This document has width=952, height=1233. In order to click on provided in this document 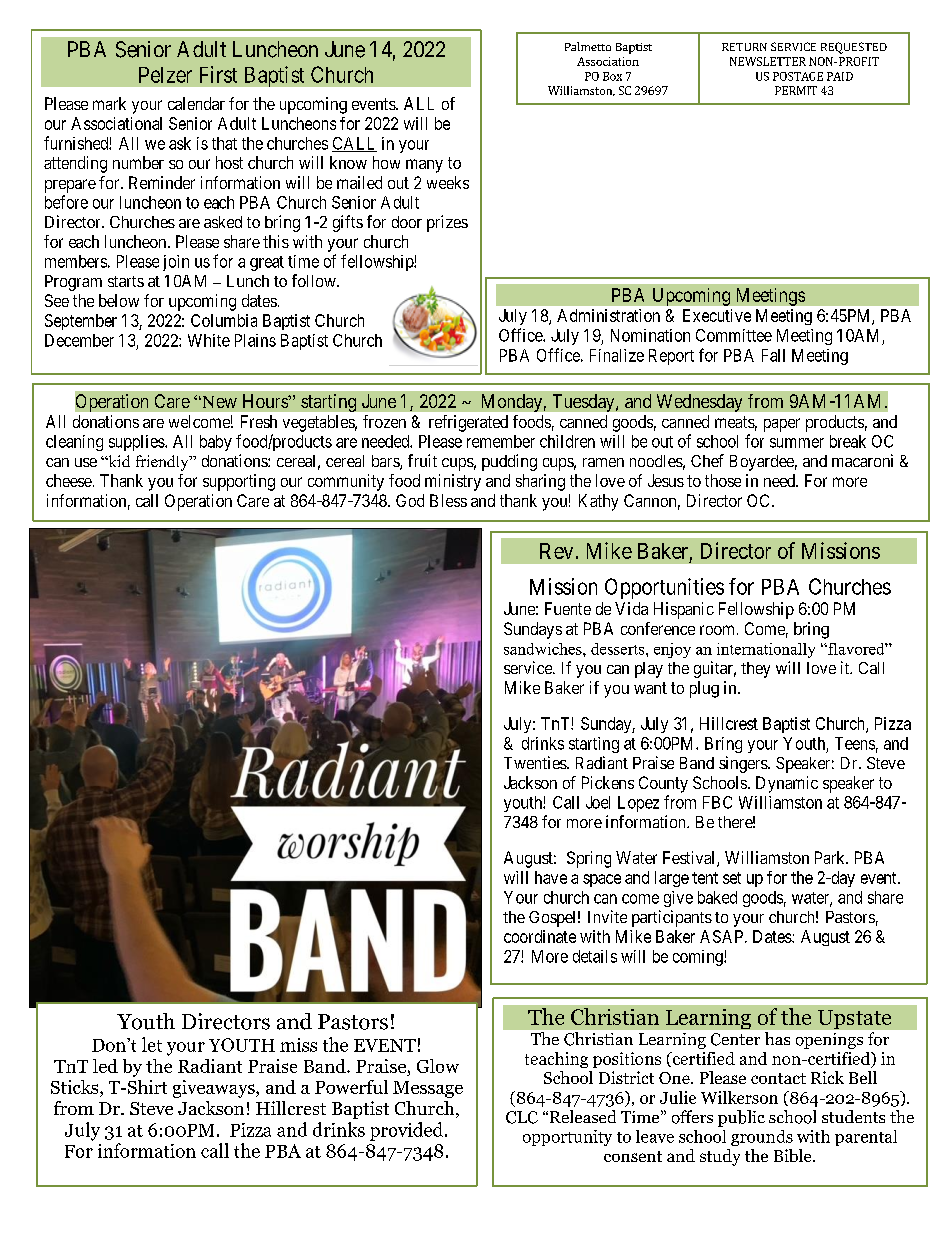, I will do `click(408, 1131)`.
